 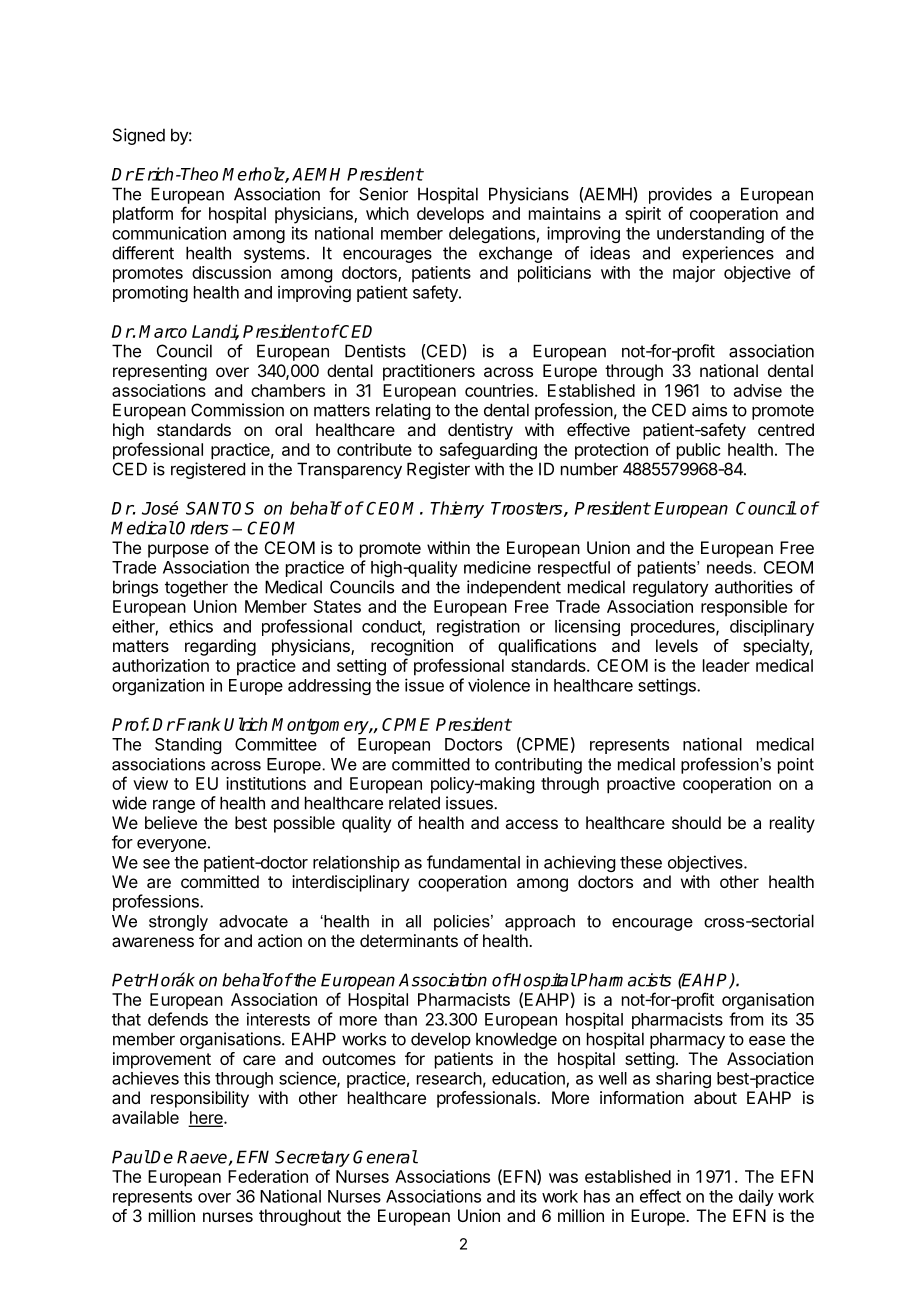 What do you see at coordinates (726, 665) in the screenshot?
I see `leader` at bounding box center [726, 665].
